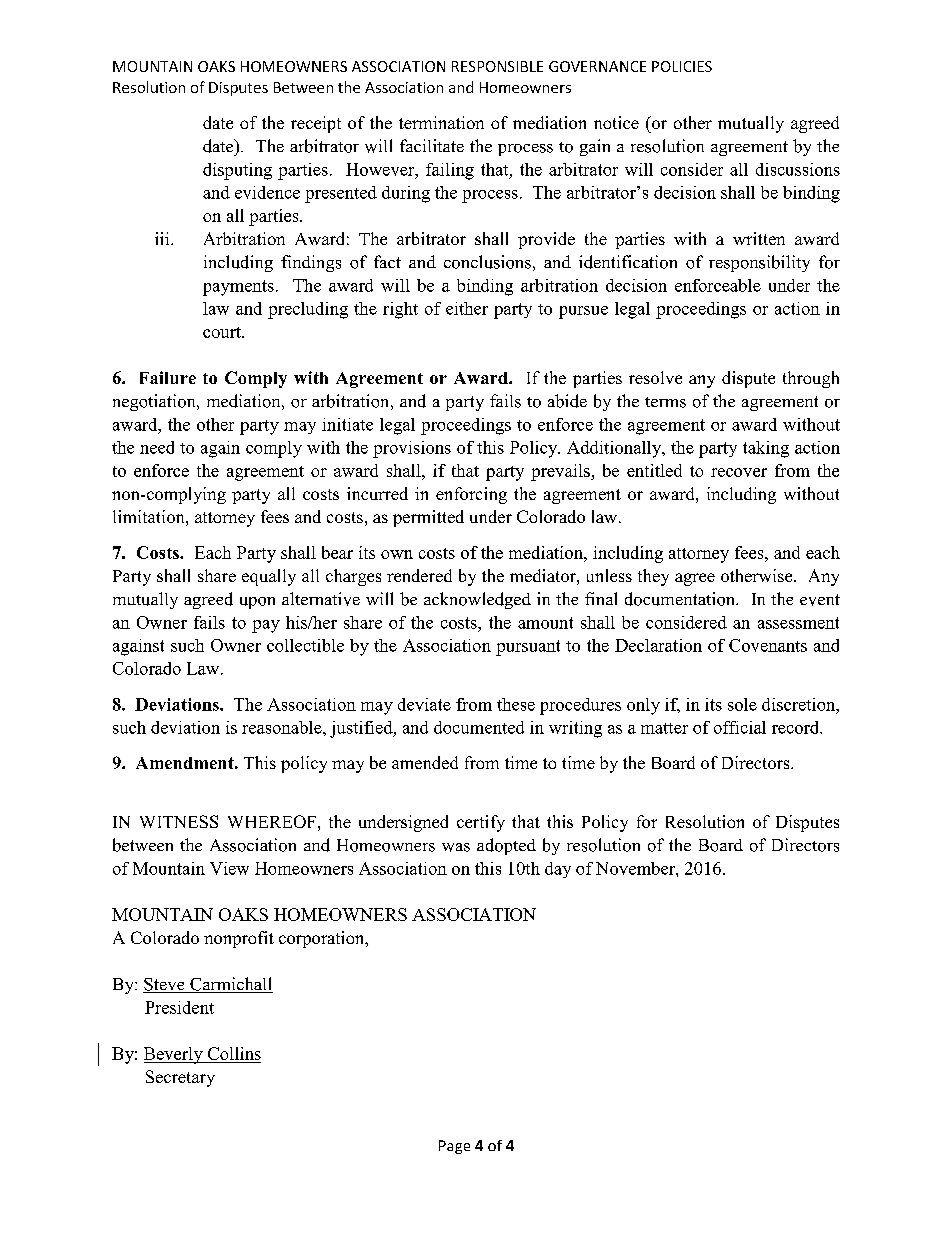 The image size is (952, 1233). I want to click on View, so click(229, 868).
